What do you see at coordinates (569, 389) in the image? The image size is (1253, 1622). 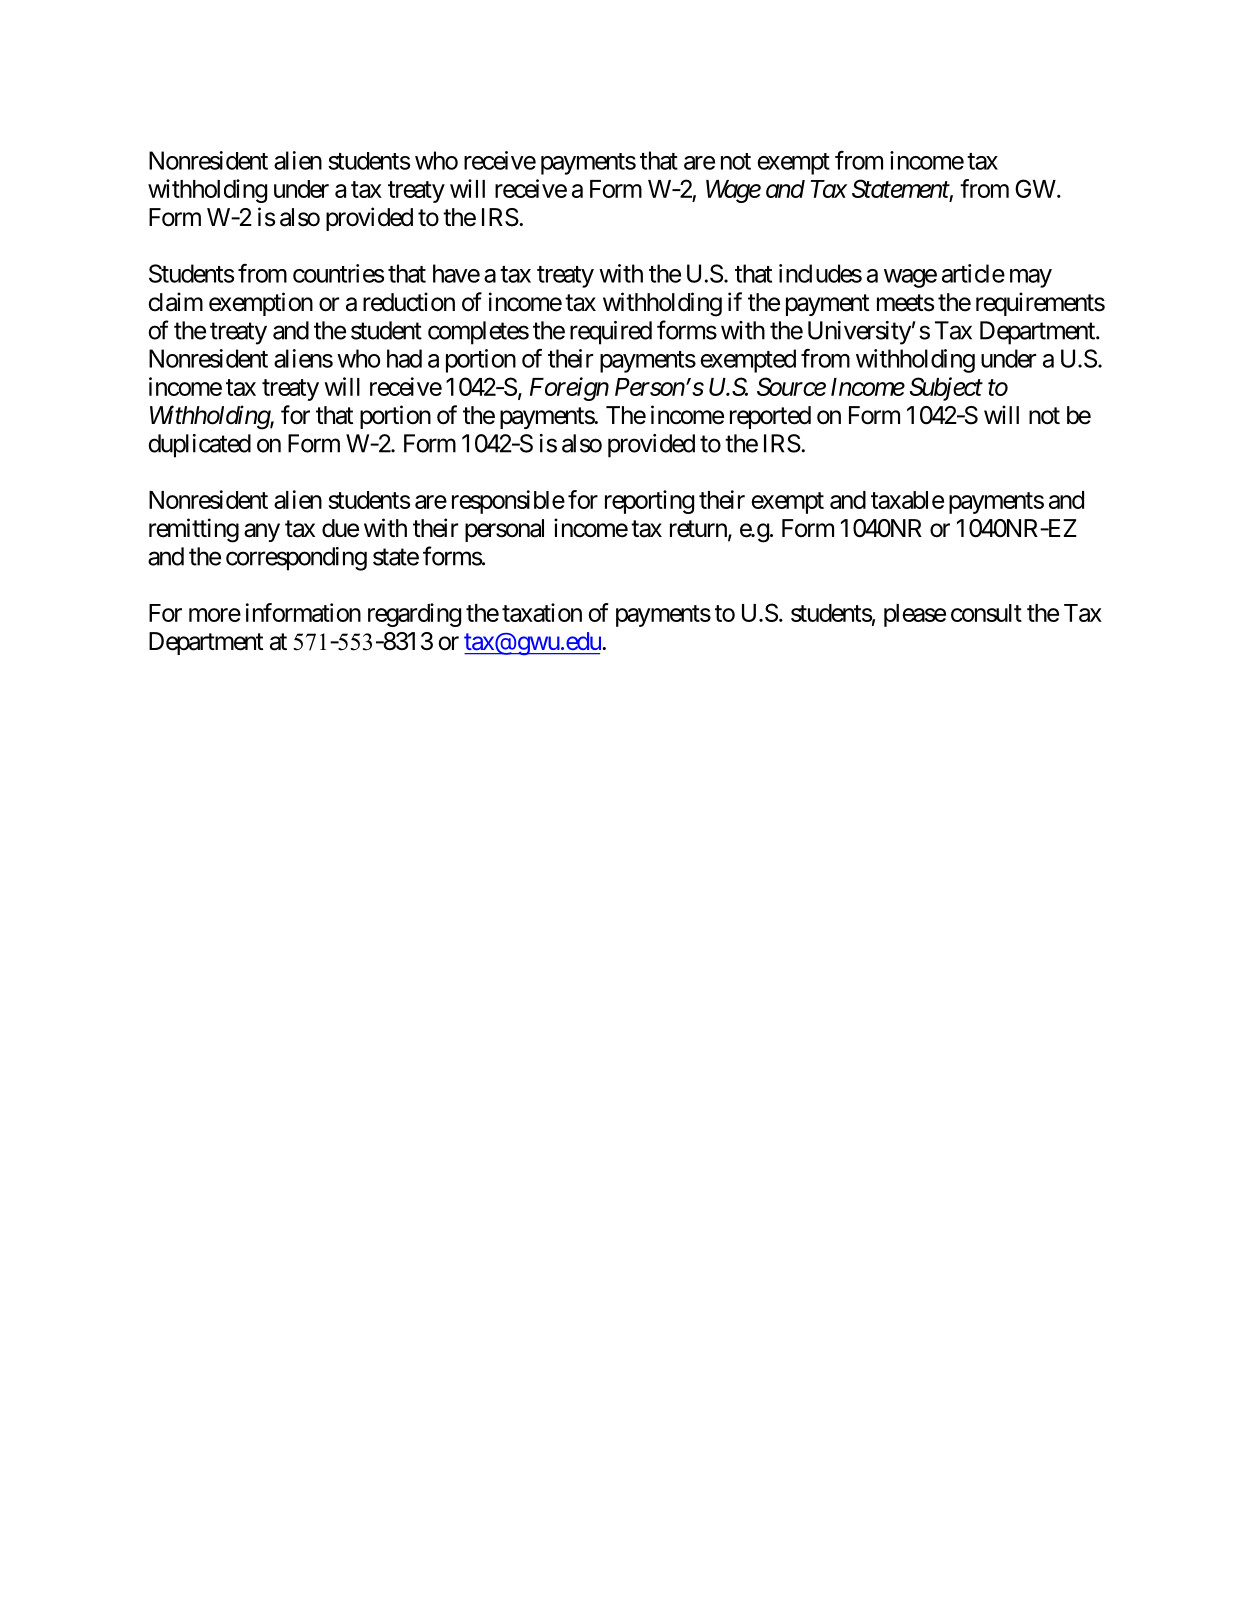 I see `Foreign` at bounding box center [569, 389].
